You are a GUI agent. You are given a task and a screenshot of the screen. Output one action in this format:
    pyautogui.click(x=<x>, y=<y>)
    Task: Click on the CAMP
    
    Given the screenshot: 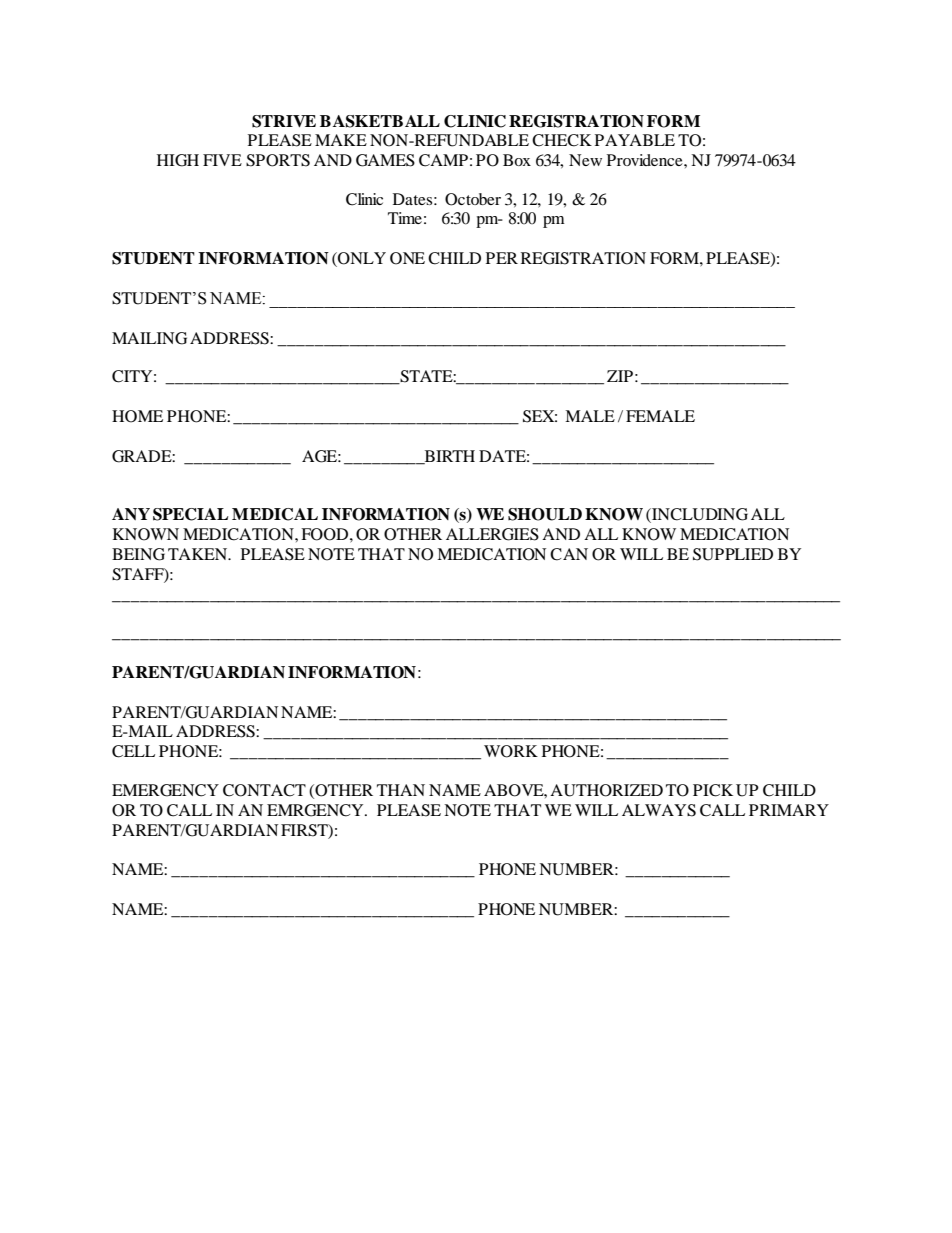 What is the action you would take?
    pyautogui.click(x=443, y=160)
